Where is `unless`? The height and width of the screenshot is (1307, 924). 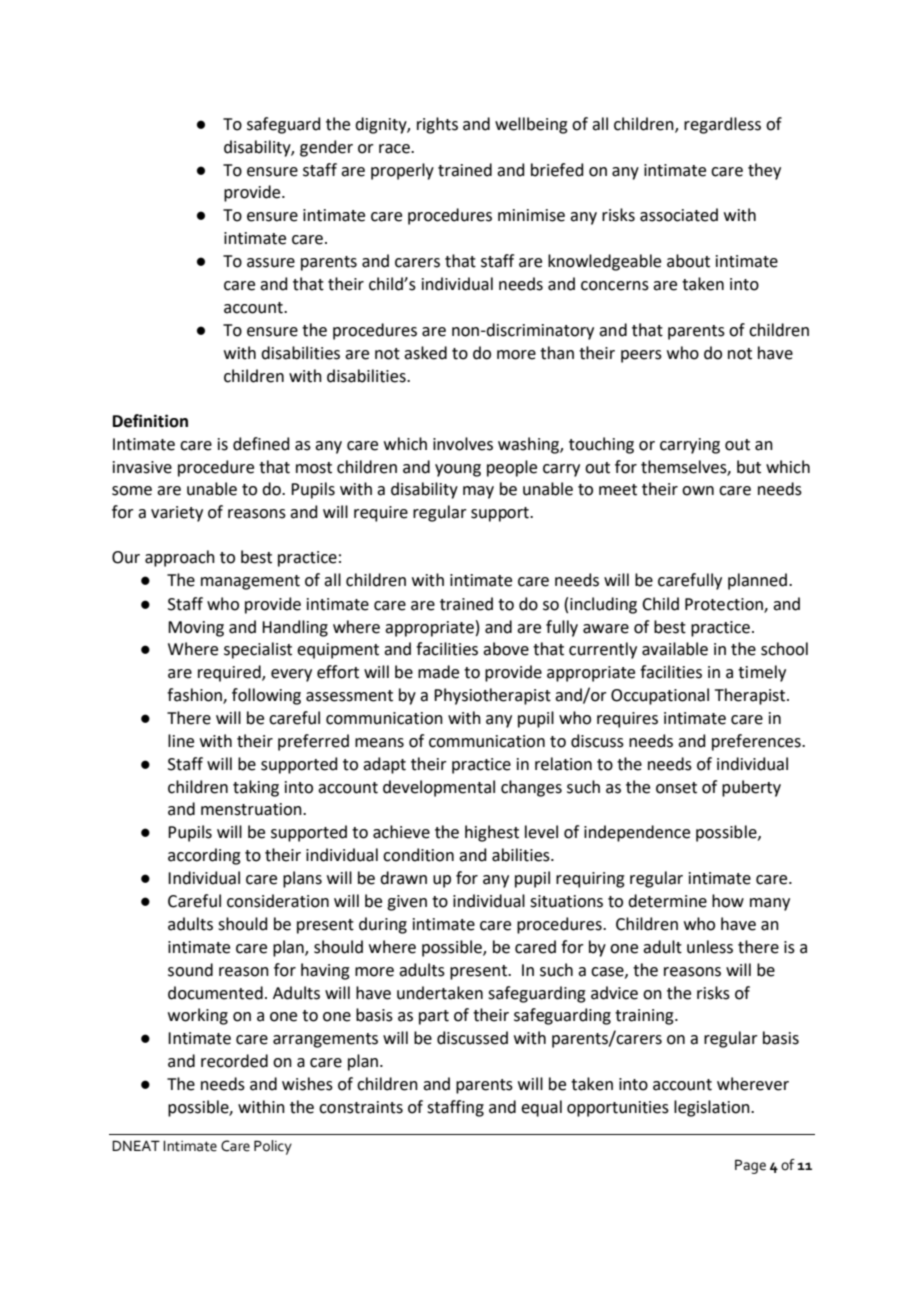
unless is located at coordinates (710, 947).
